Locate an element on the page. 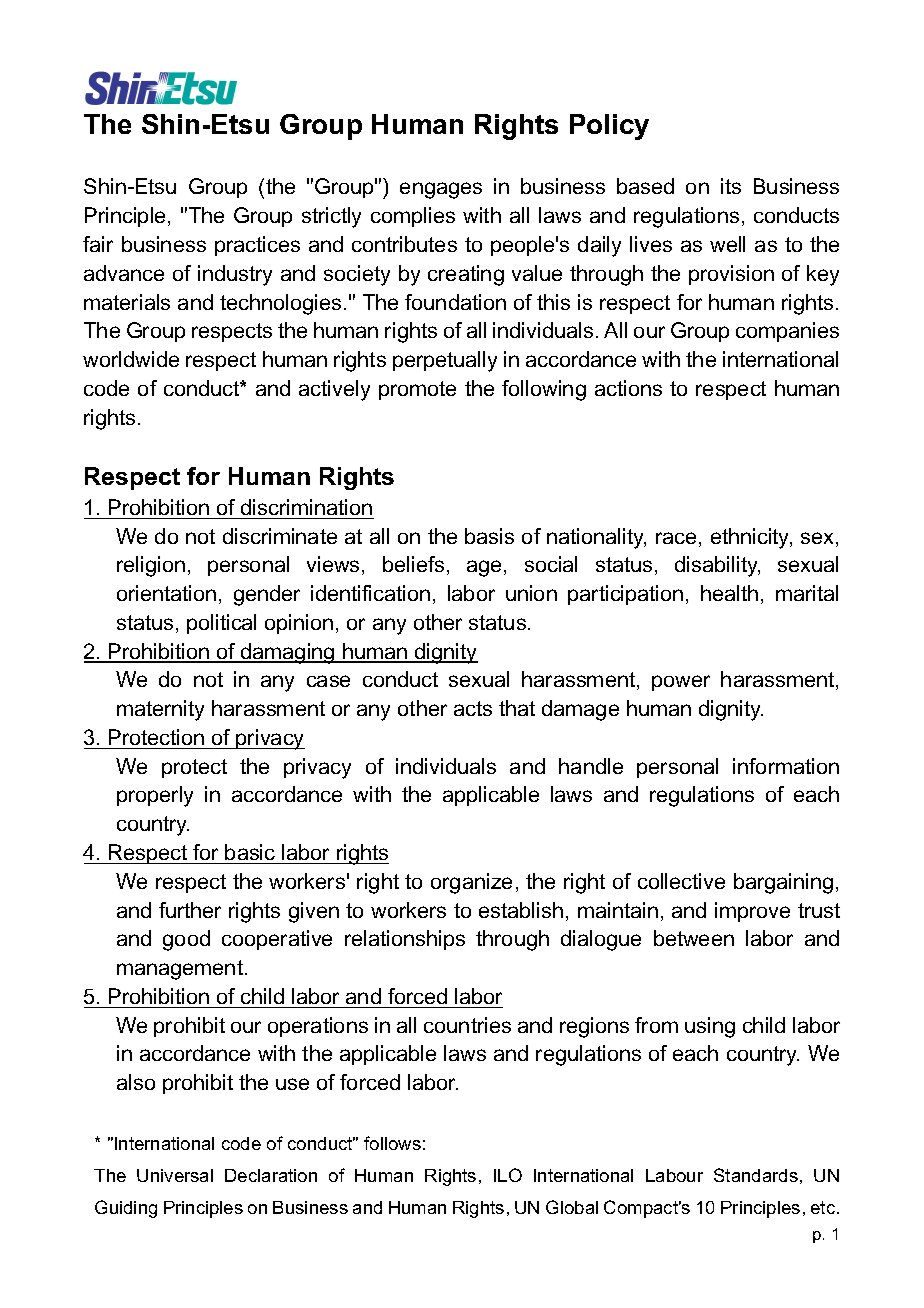  promote is located at coordinates (417, 390).
